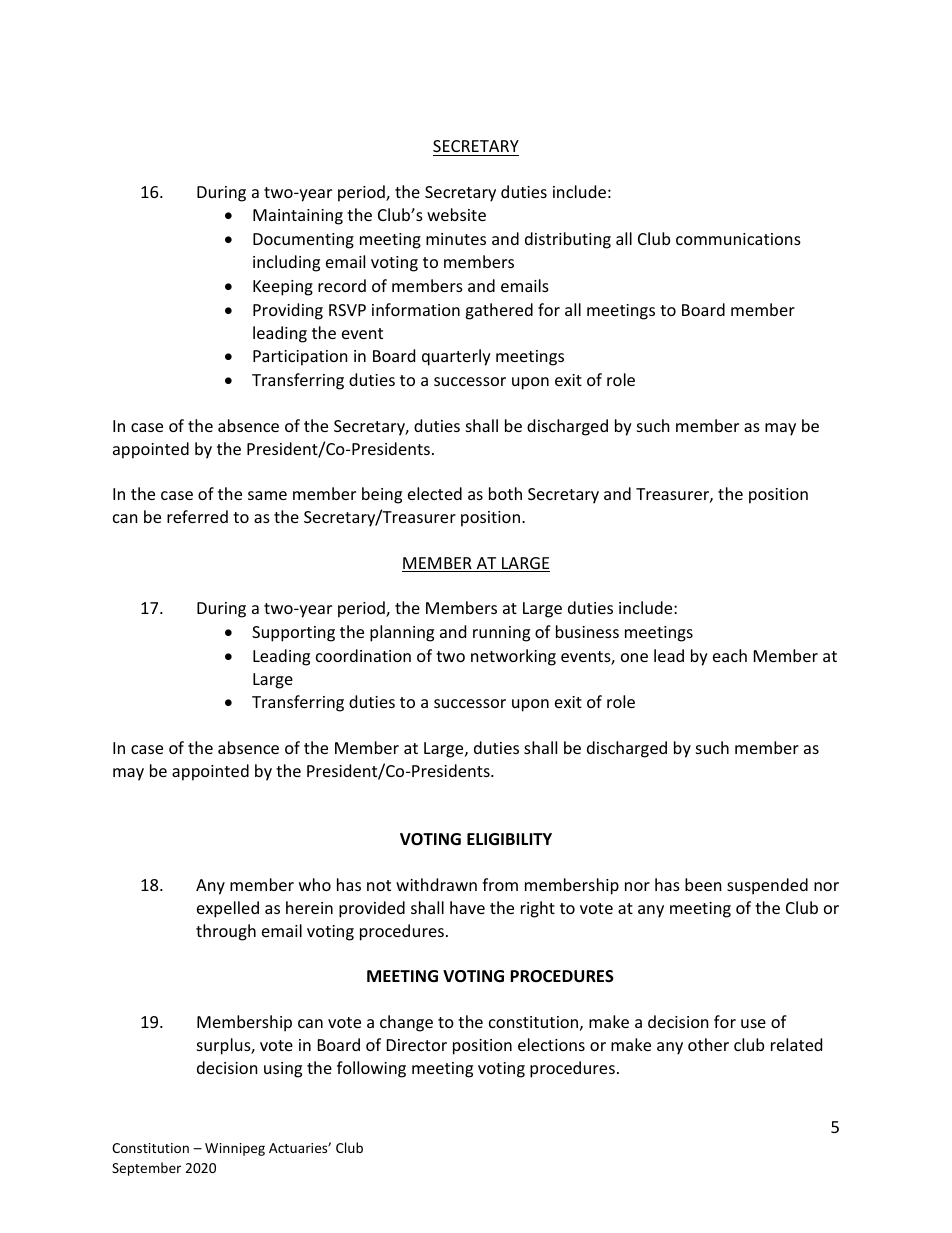 This document has height=1233, width=952. Describe the element at coordinates (738, 239) in the document. I see `communications` at that location.
